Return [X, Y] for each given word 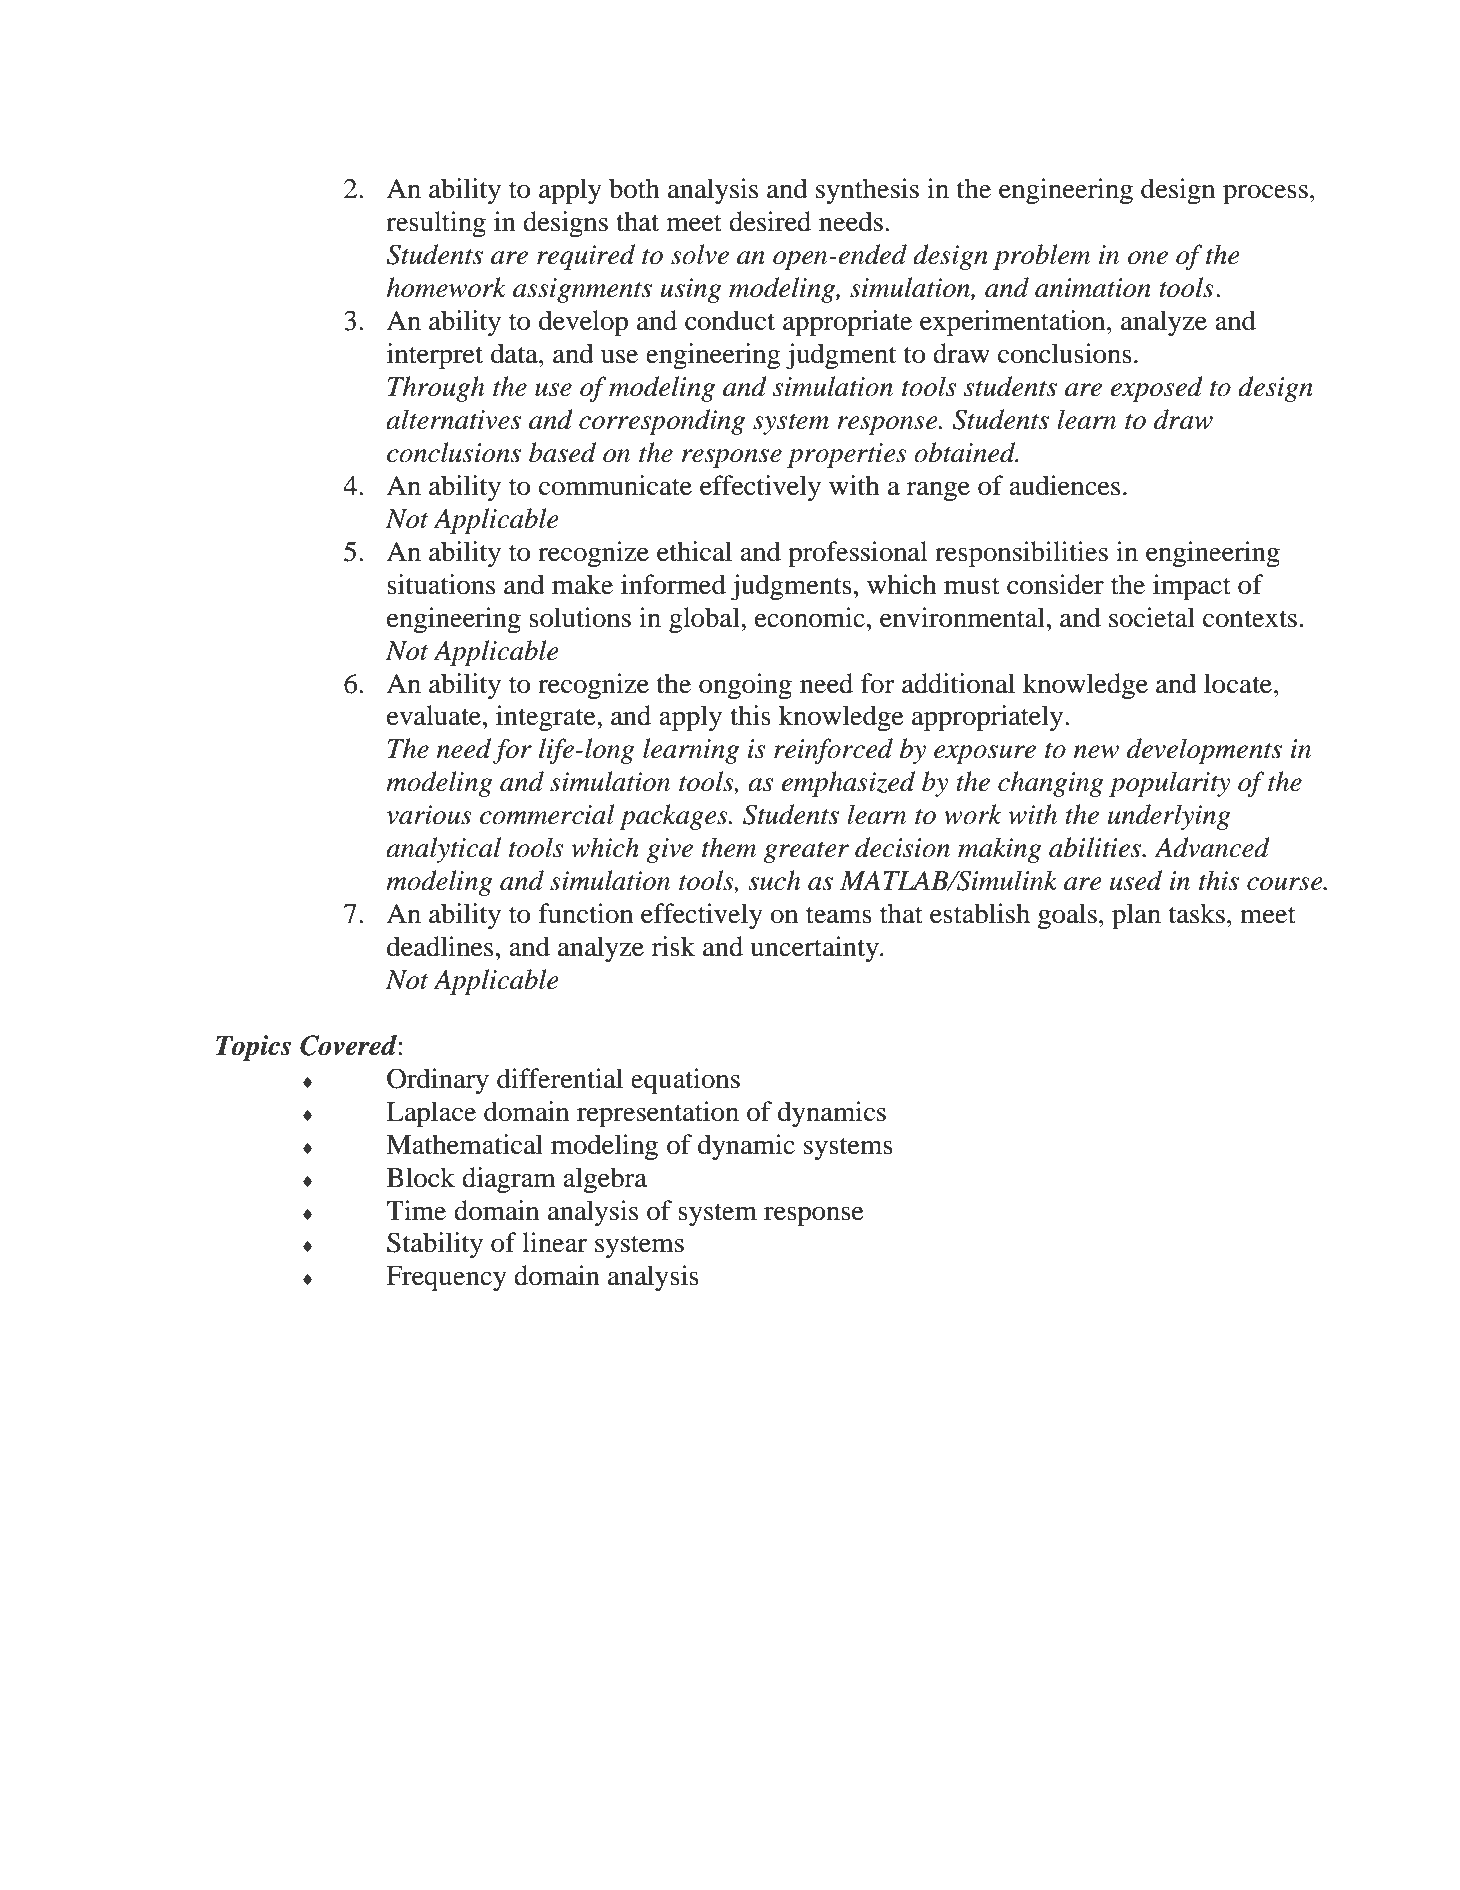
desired [770, 221]
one [1148, 258]
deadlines [440, 946]
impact [1192, 587]
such [774, 880]
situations [441, 584]
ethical [694, 551]
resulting [436, 224]
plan [1136, 916]
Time [416, 1210]
